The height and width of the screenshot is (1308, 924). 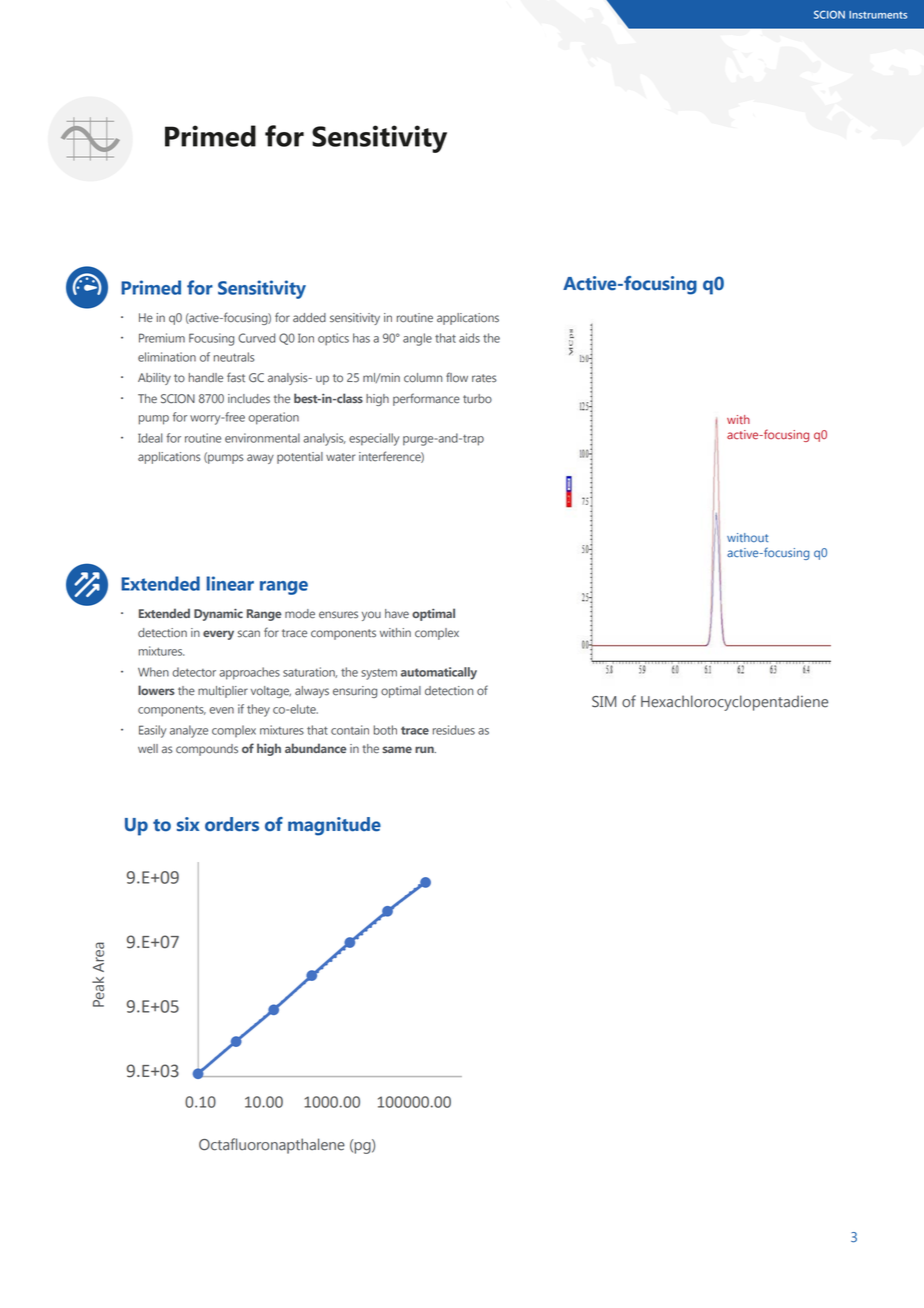 I want to click on SIM, so click(x=604, y=701).
